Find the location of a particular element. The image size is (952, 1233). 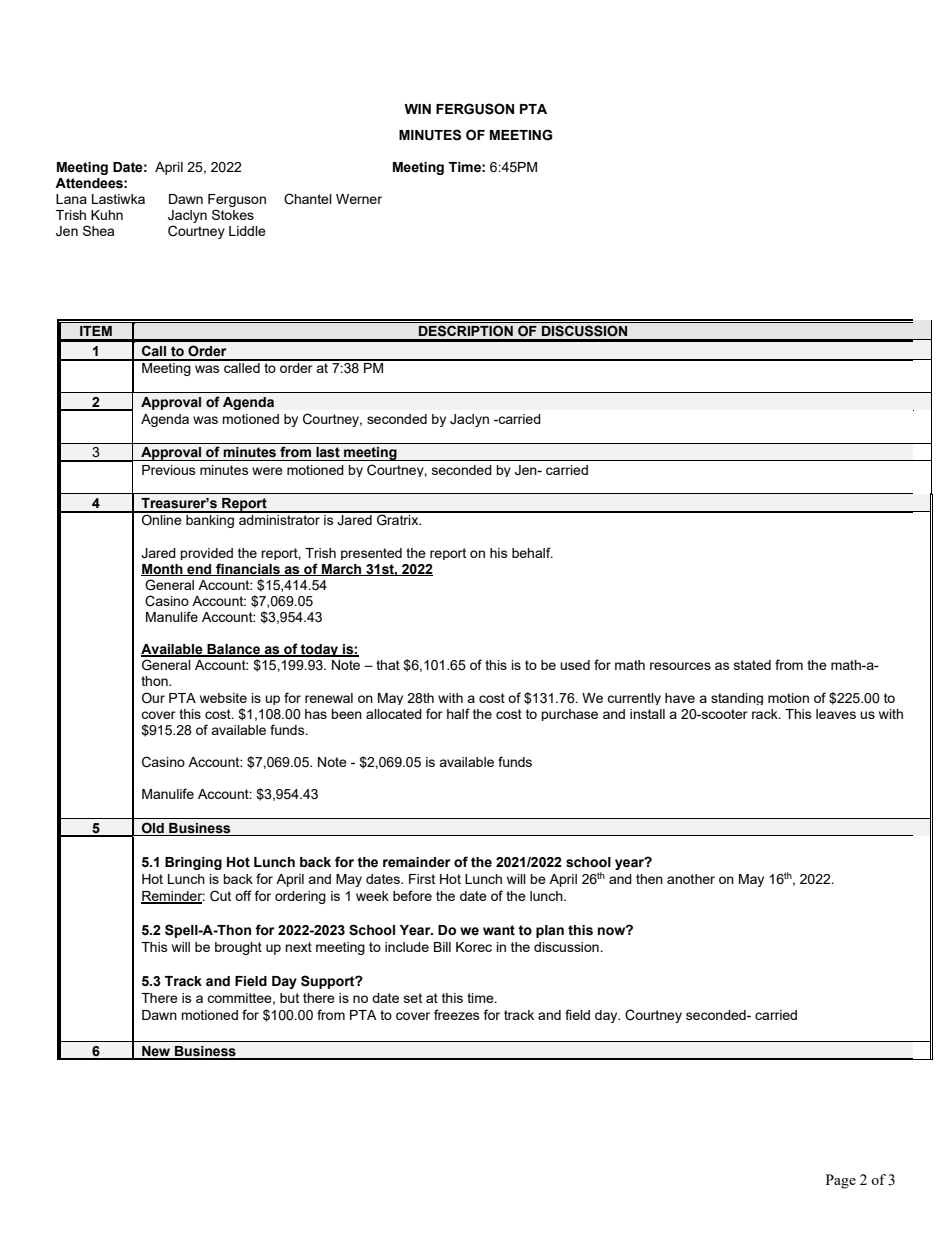

were is located at coordinates (267, 471).
